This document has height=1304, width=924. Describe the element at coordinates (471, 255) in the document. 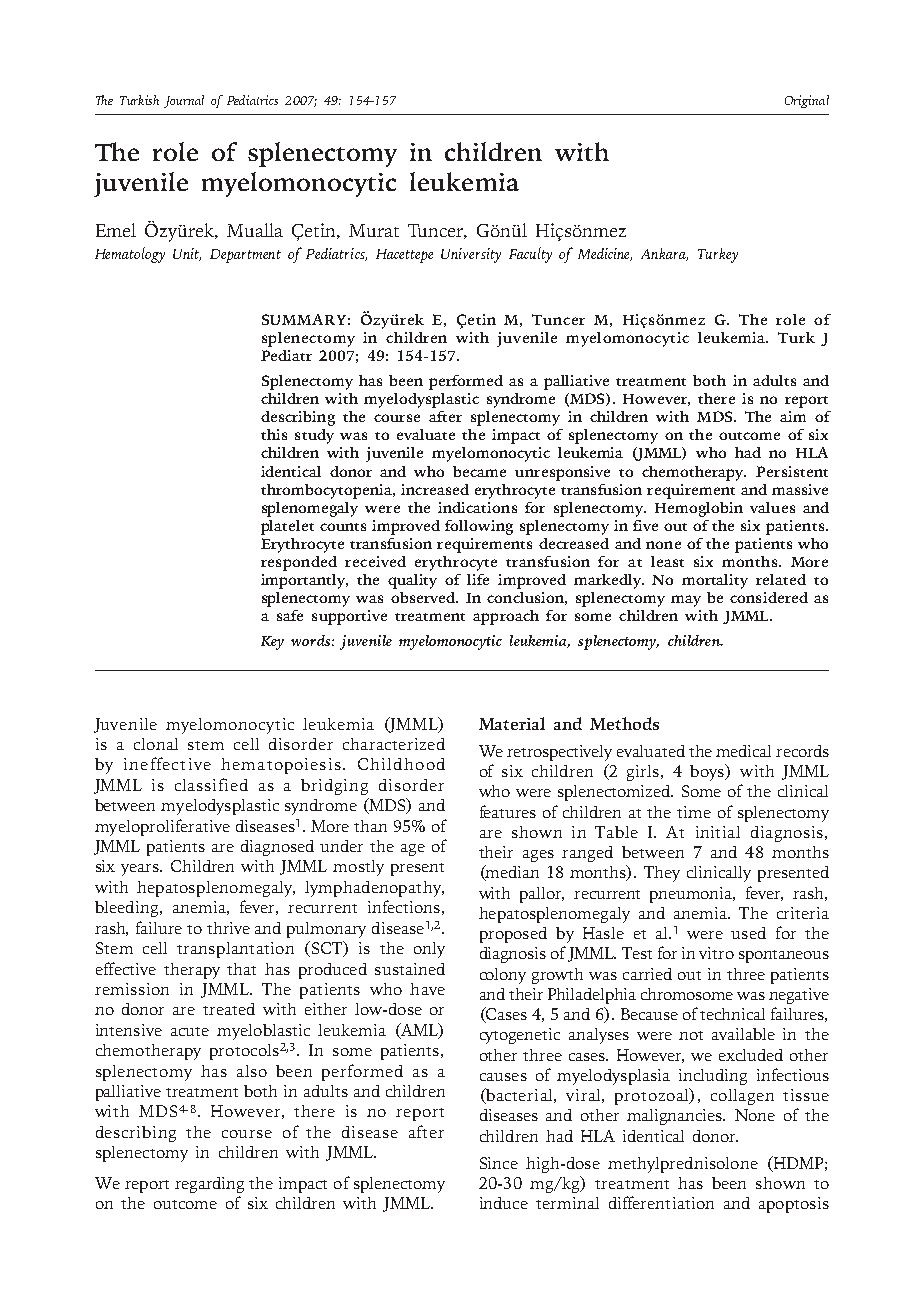

I see `University` at that location.
